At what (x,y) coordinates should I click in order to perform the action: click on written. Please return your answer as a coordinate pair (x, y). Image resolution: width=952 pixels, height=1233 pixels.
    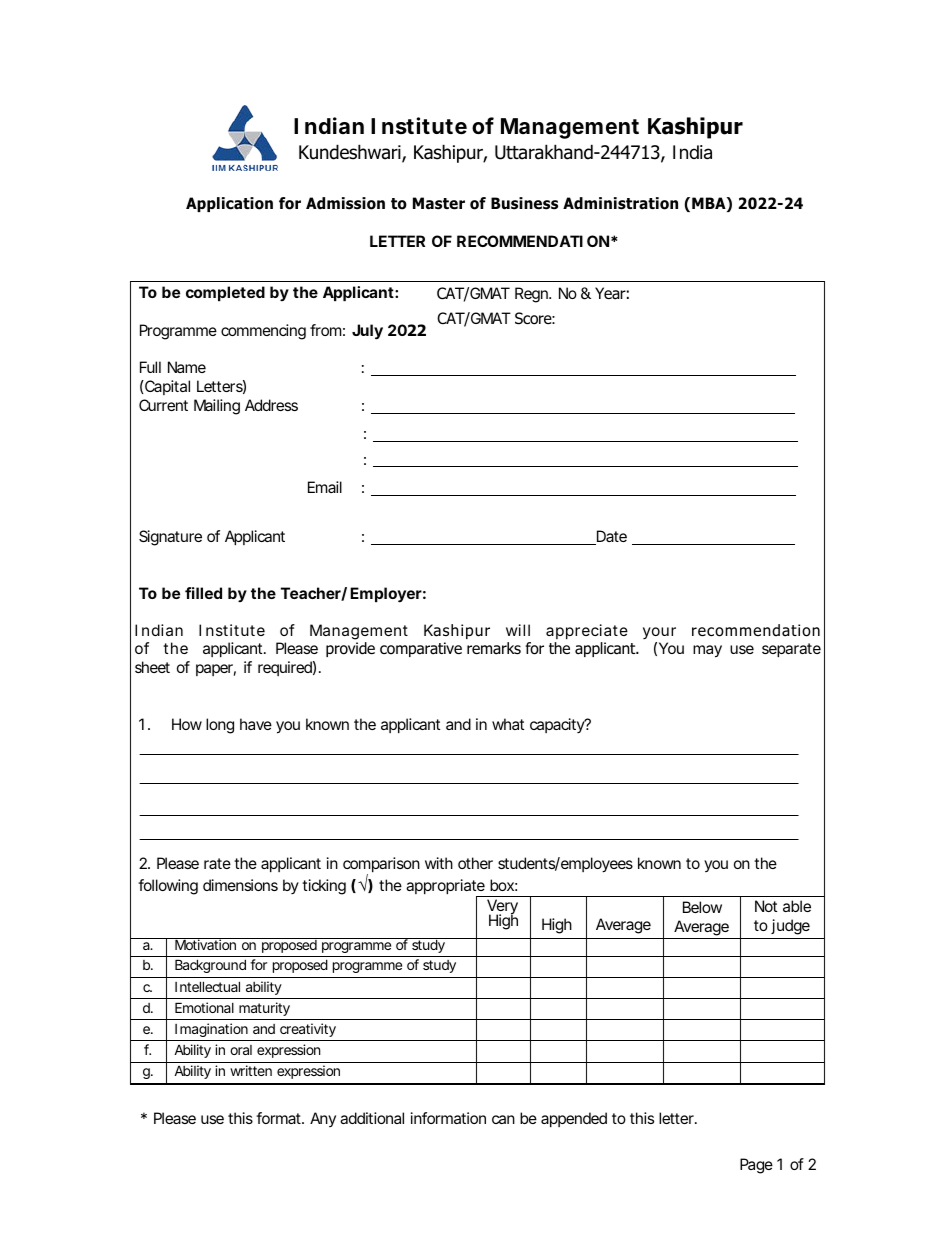
    Looking at the image, I should click on (251, 1070).
